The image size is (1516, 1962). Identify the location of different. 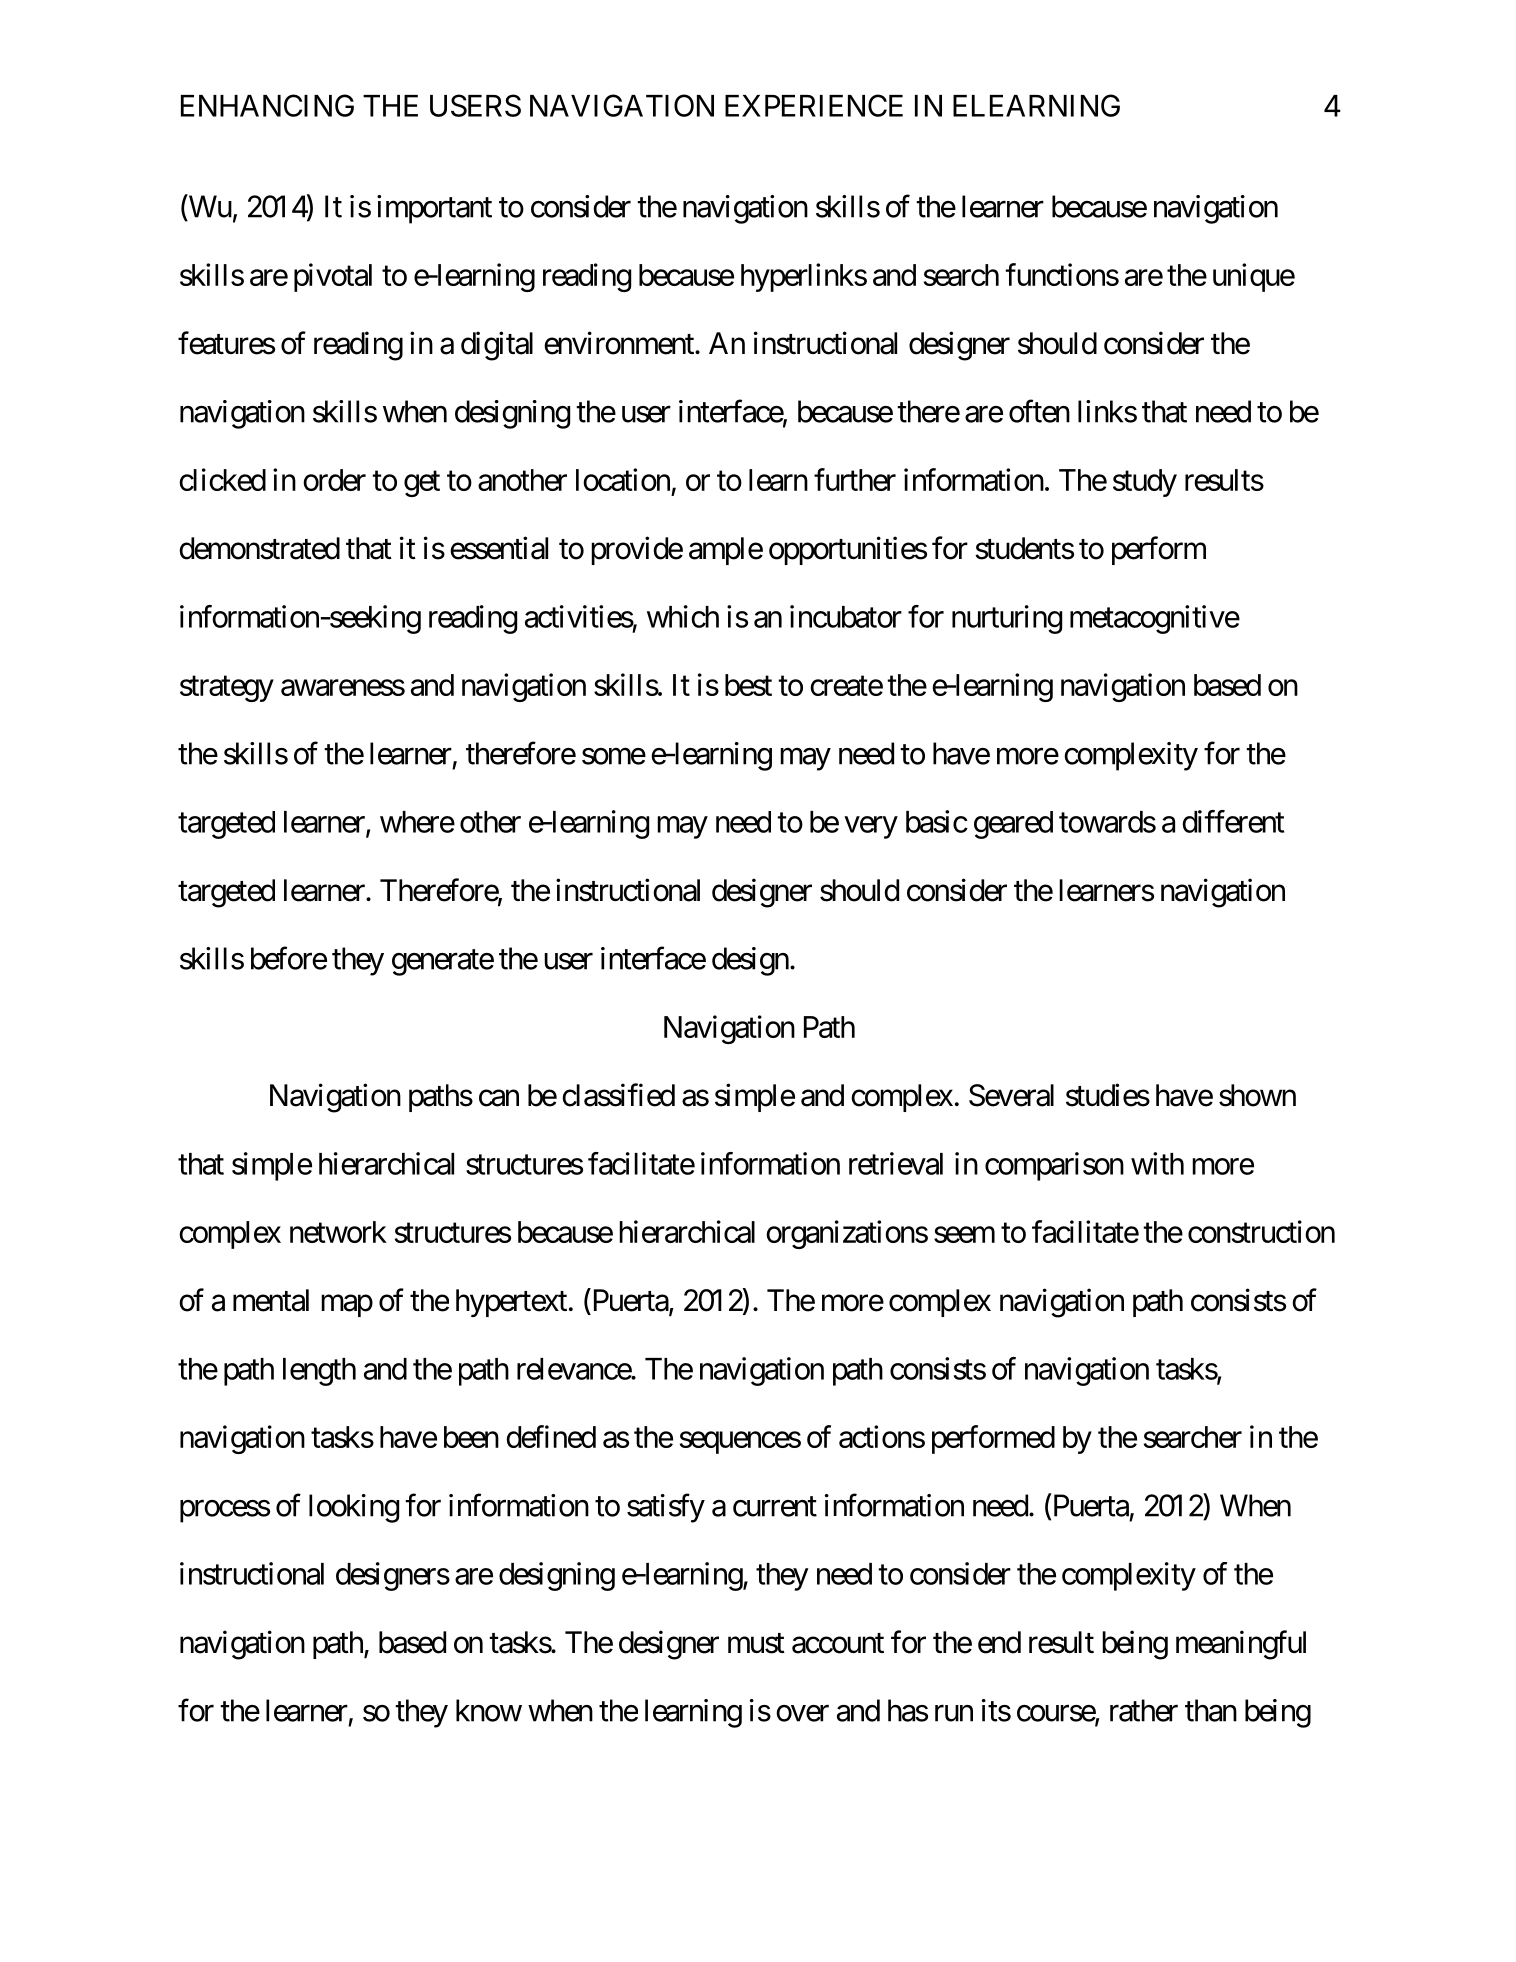
(1233, 821).
